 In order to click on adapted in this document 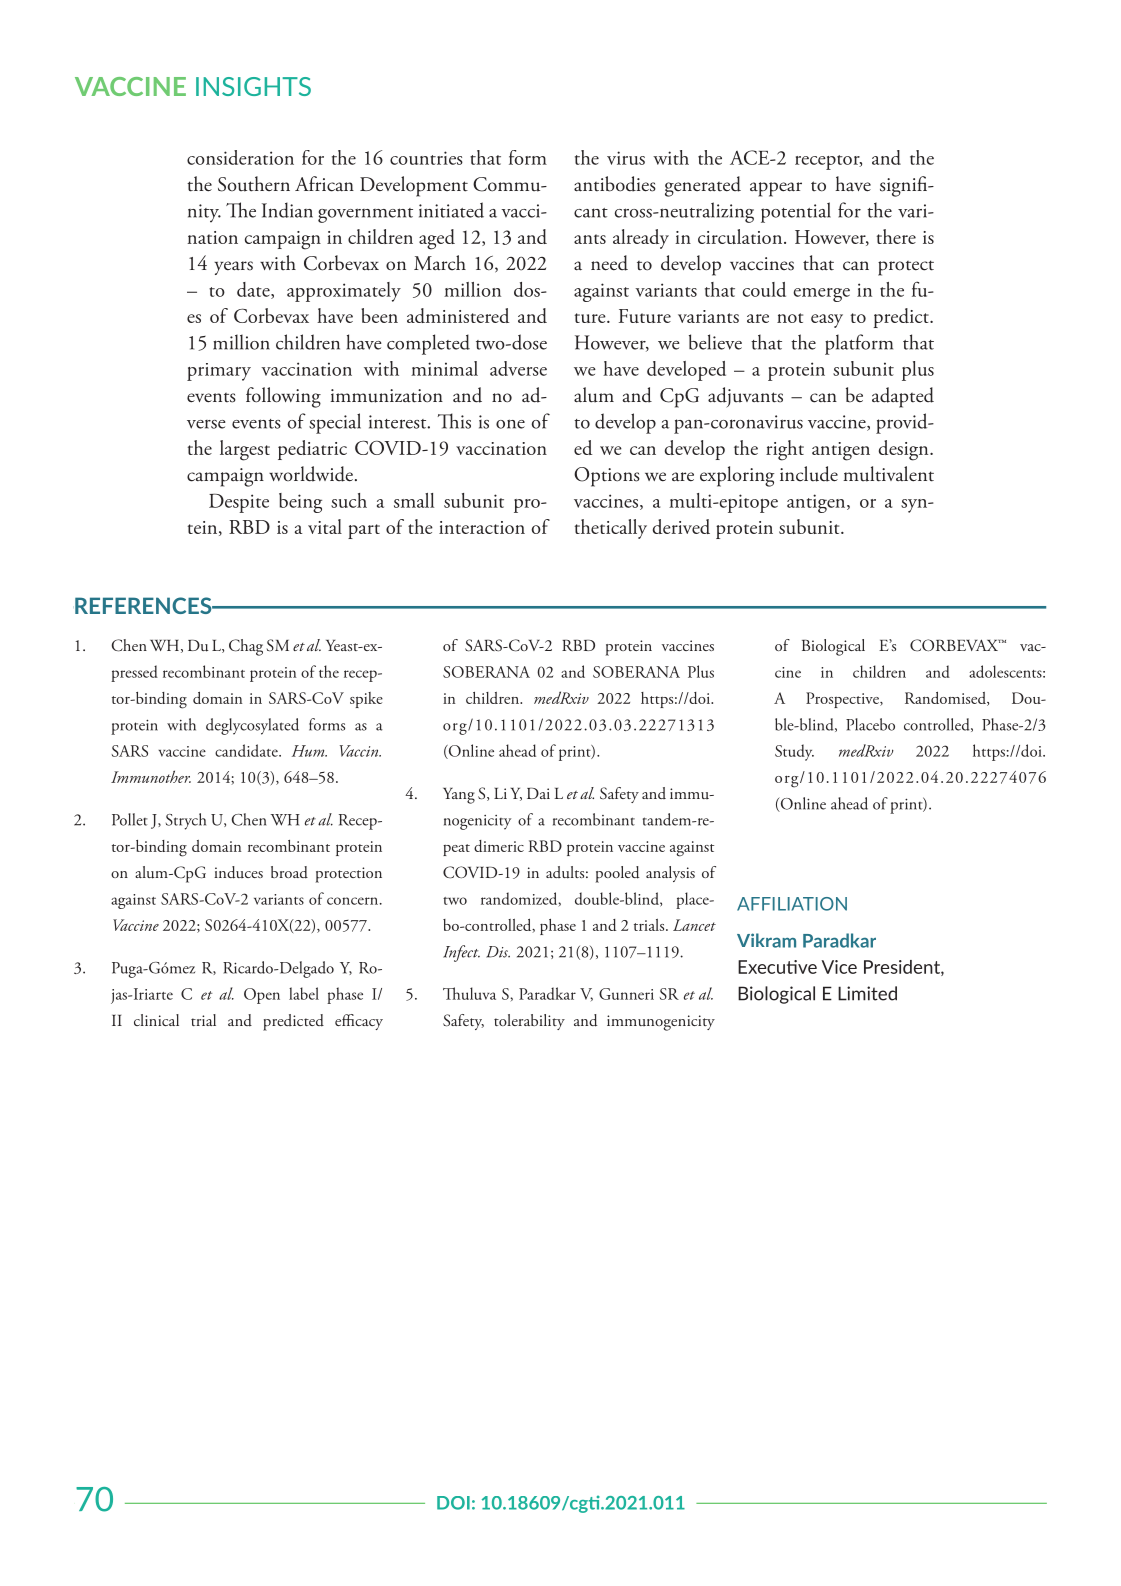, I will do `click(903, 397)`.
